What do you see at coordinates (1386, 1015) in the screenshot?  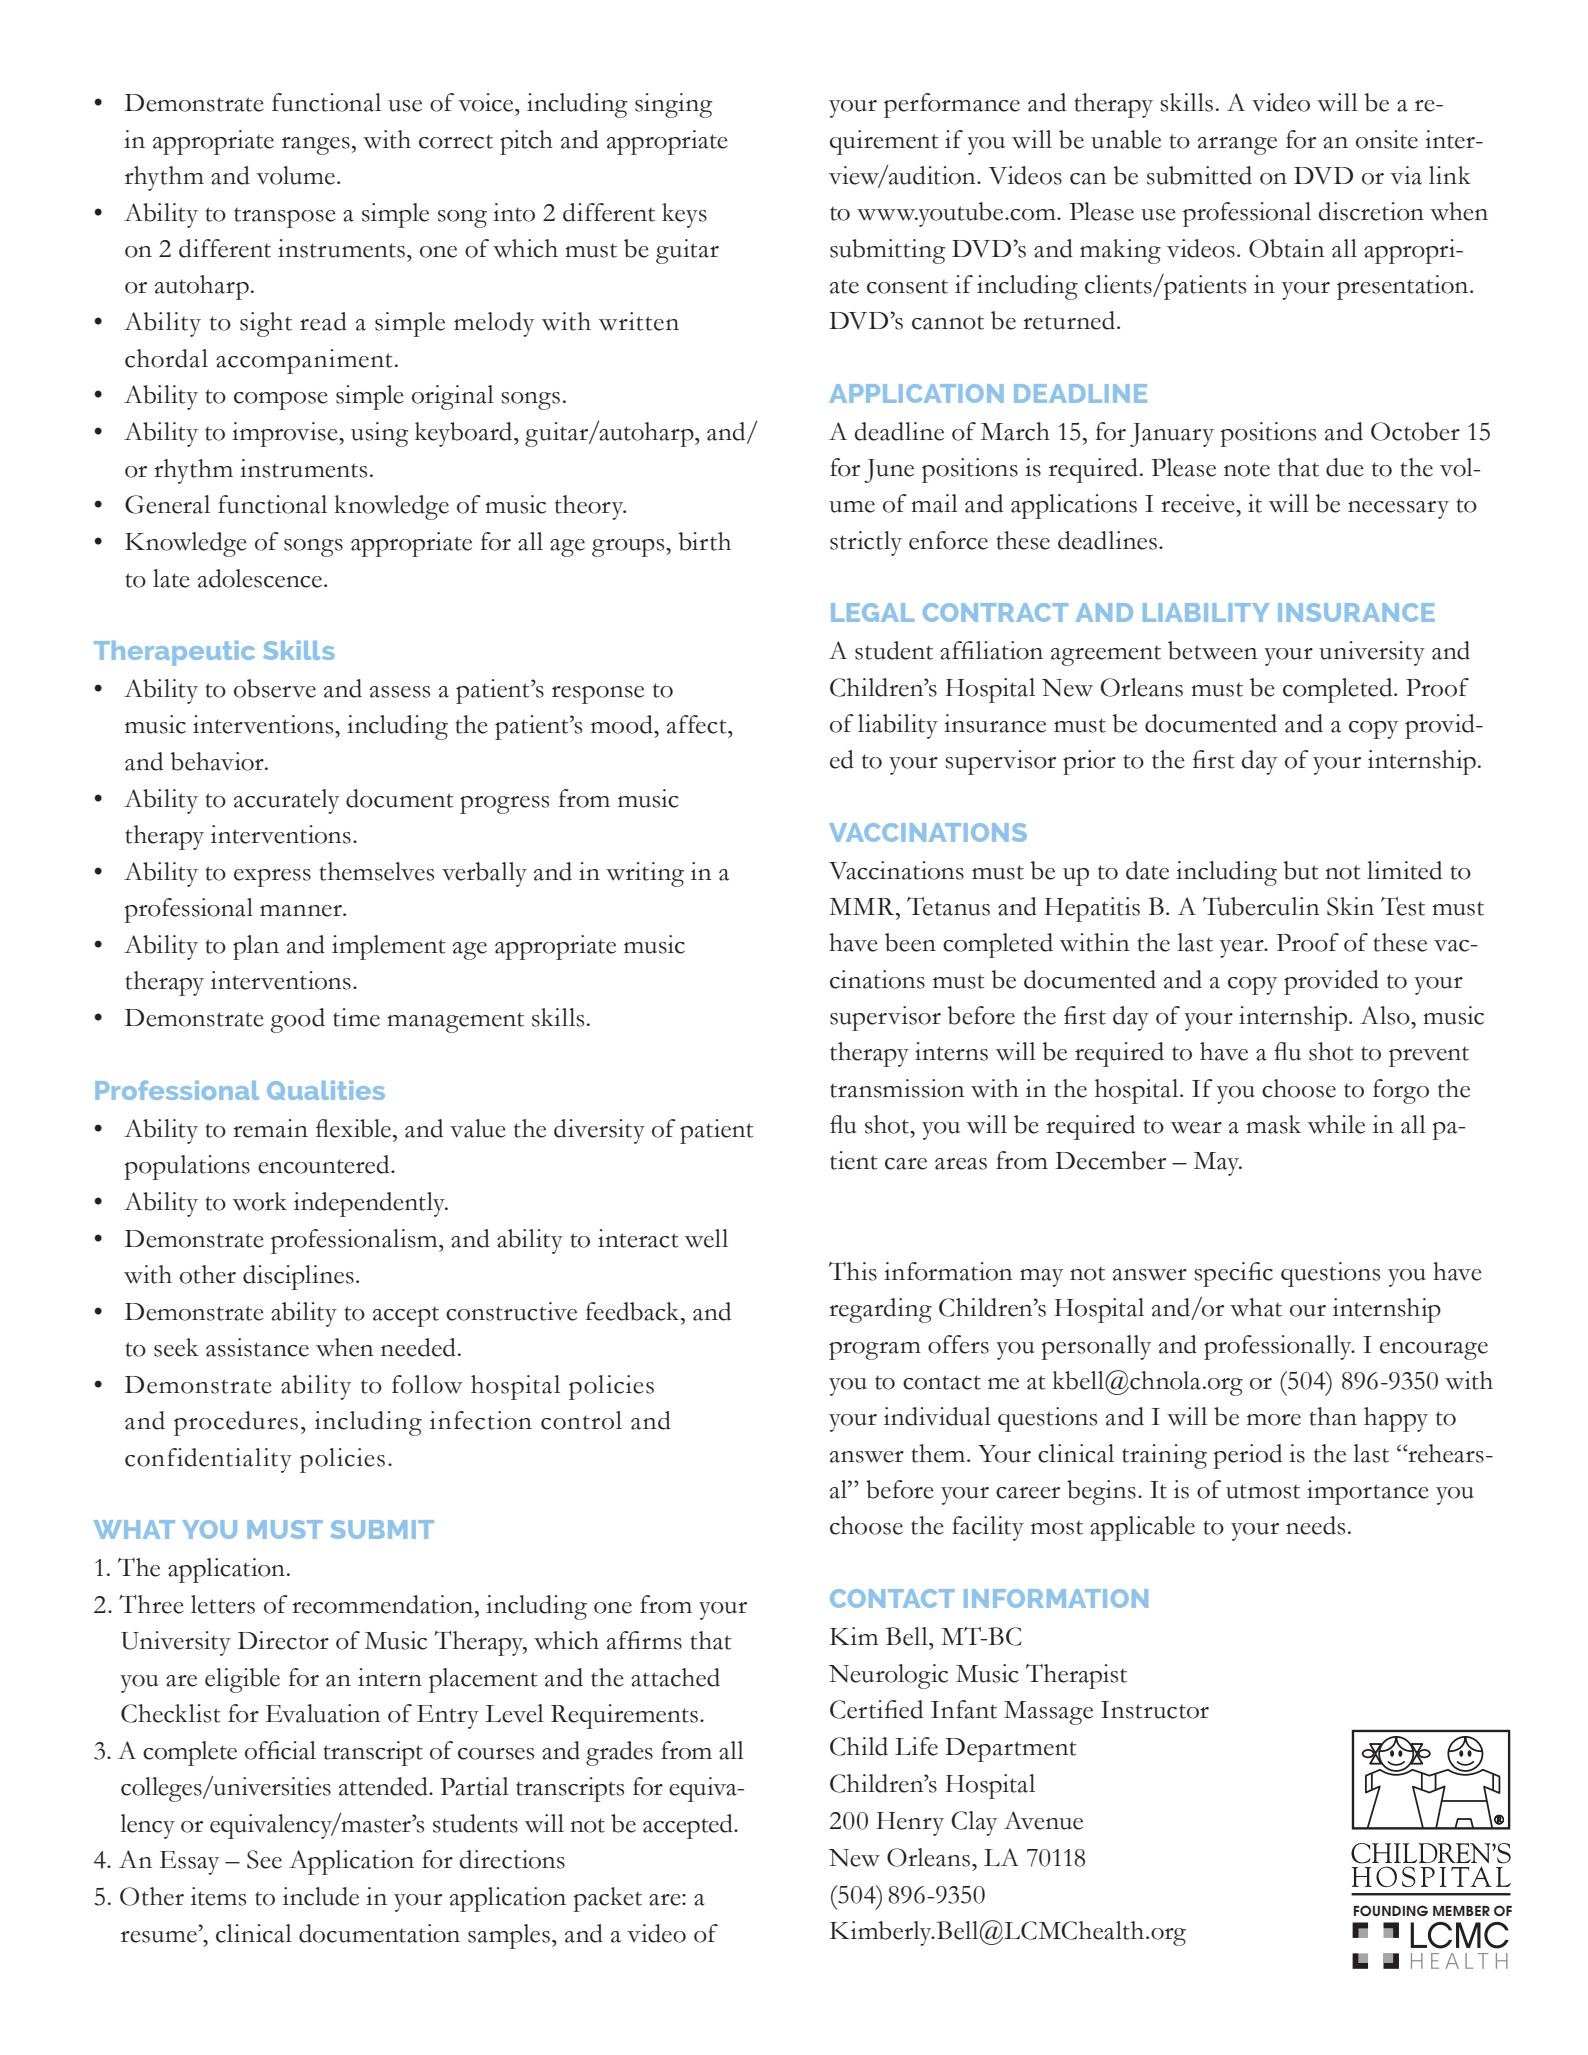 I see `Also` at bounding box center [1386, 1015].
